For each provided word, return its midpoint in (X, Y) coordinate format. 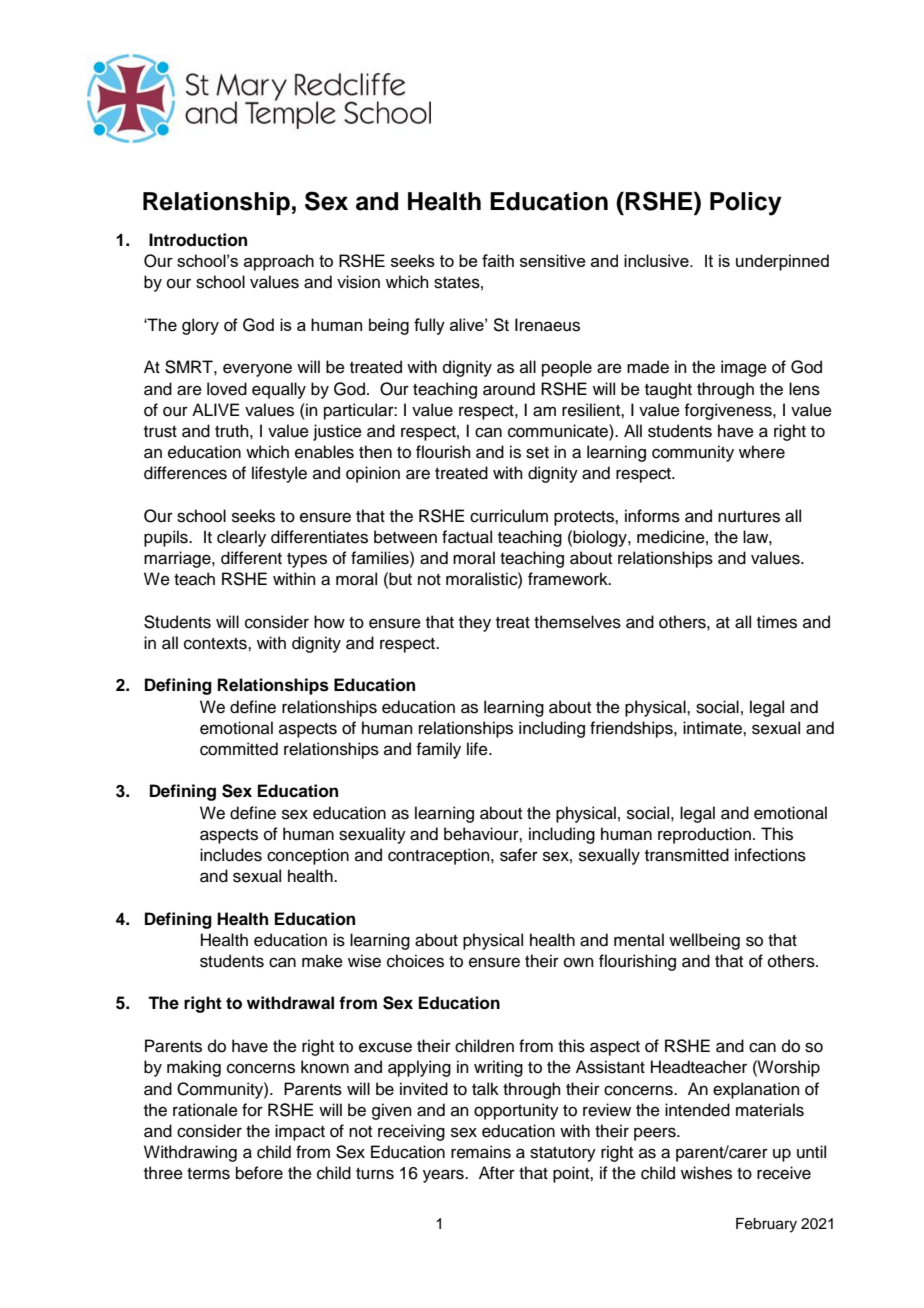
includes (231, 855)
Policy (746, 204)
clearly (241, 538)
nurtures (749, 517)
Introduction (198, 240)
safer (519, 855)
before (259, 1173)
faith (498, 260)
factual (467, 537)
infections (770, 855)
